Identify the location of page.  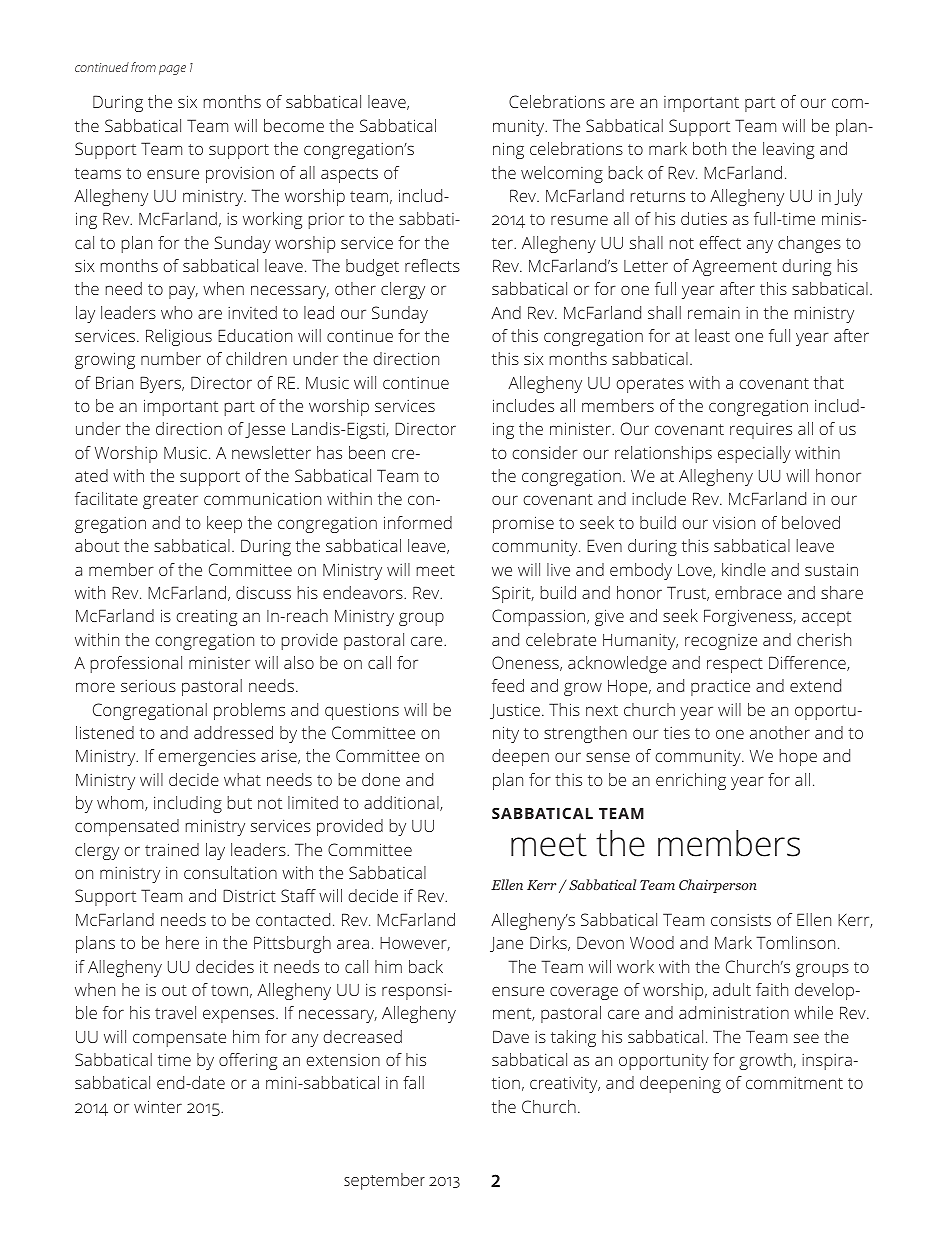
(172, 70).
